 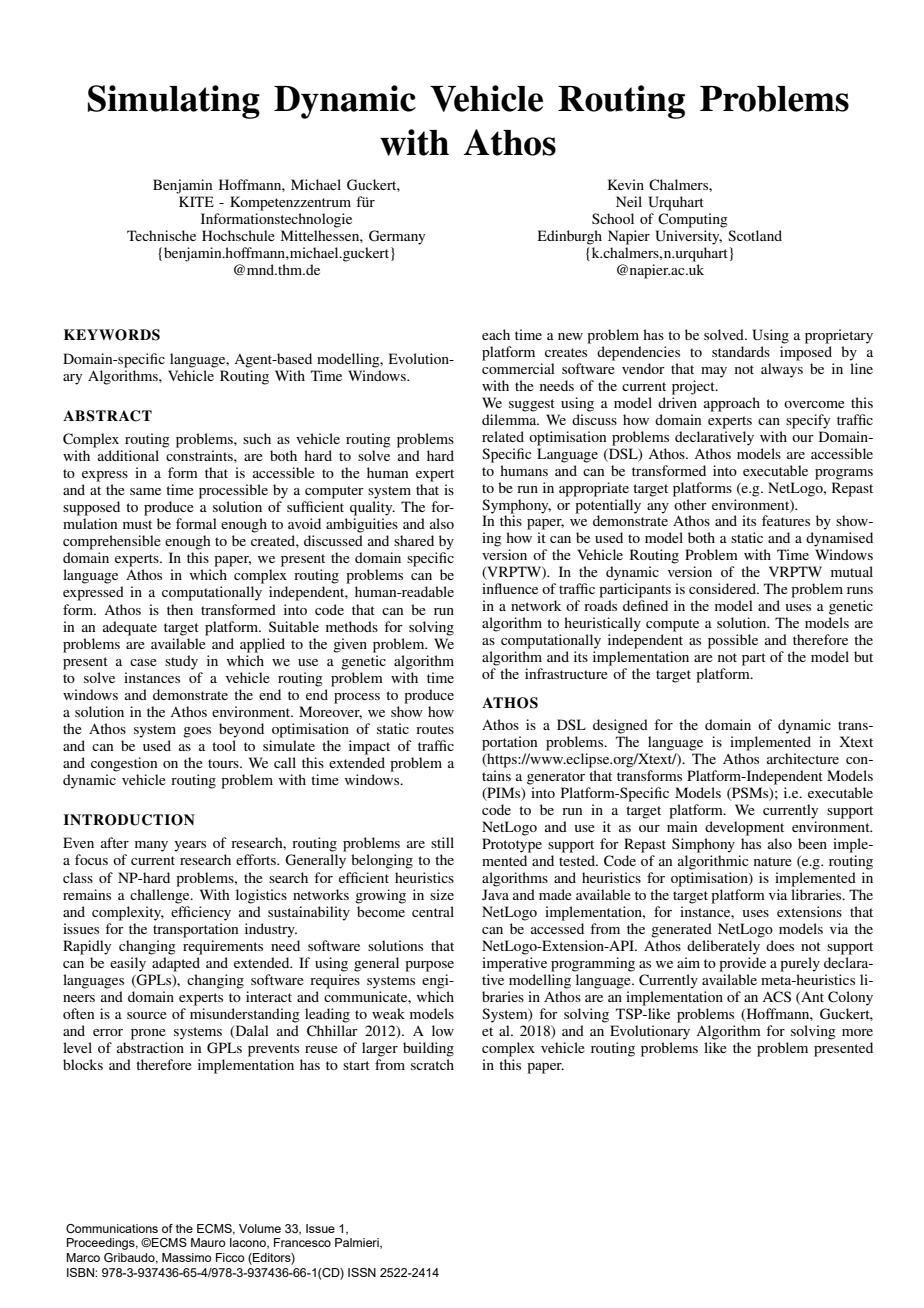 What do you see at coordinates (174, 102) in the image?
I see `Simulating` at bounding box center [174, 102].
